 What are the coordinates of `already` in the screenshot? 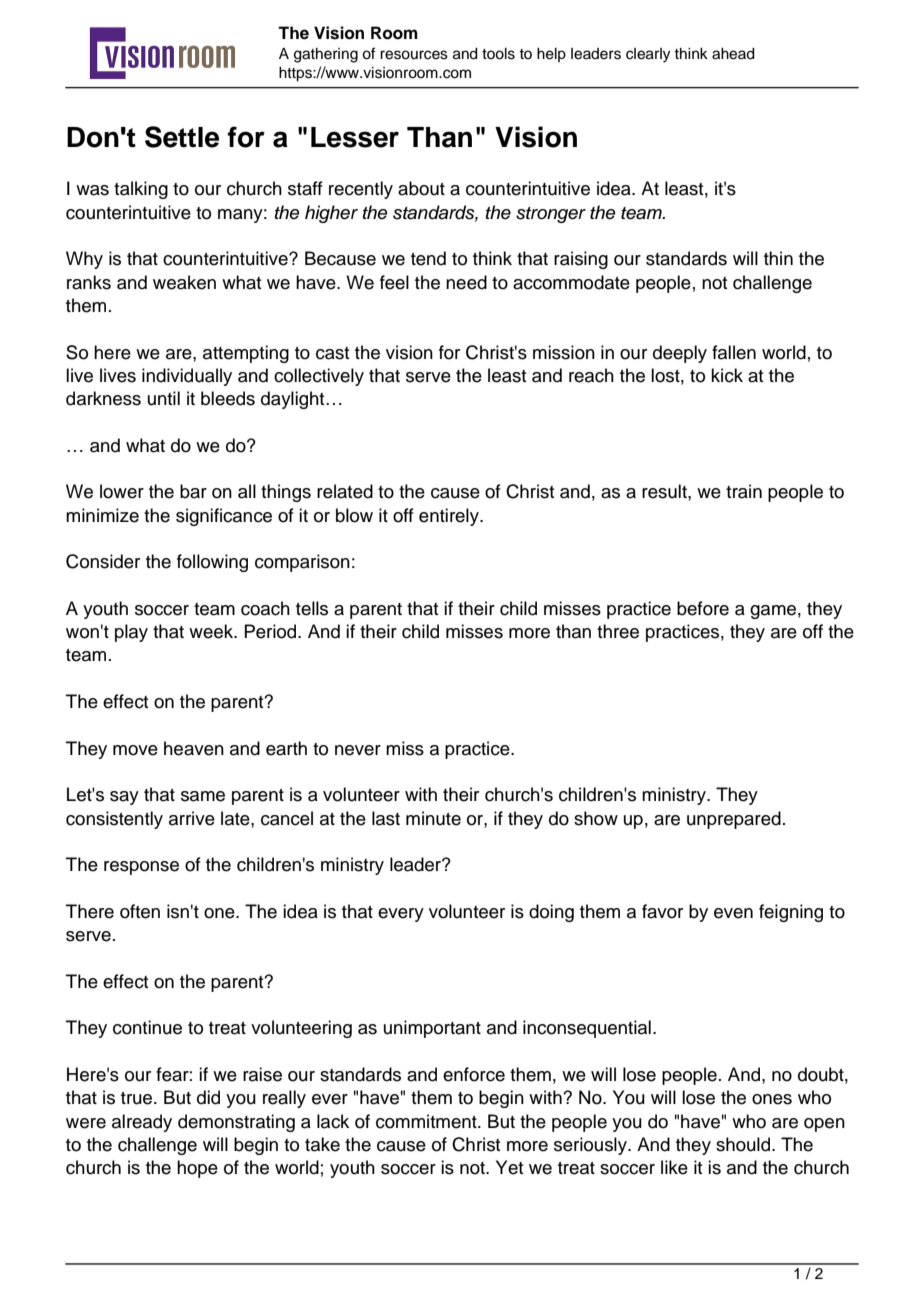 It's located at (142, 1123).
